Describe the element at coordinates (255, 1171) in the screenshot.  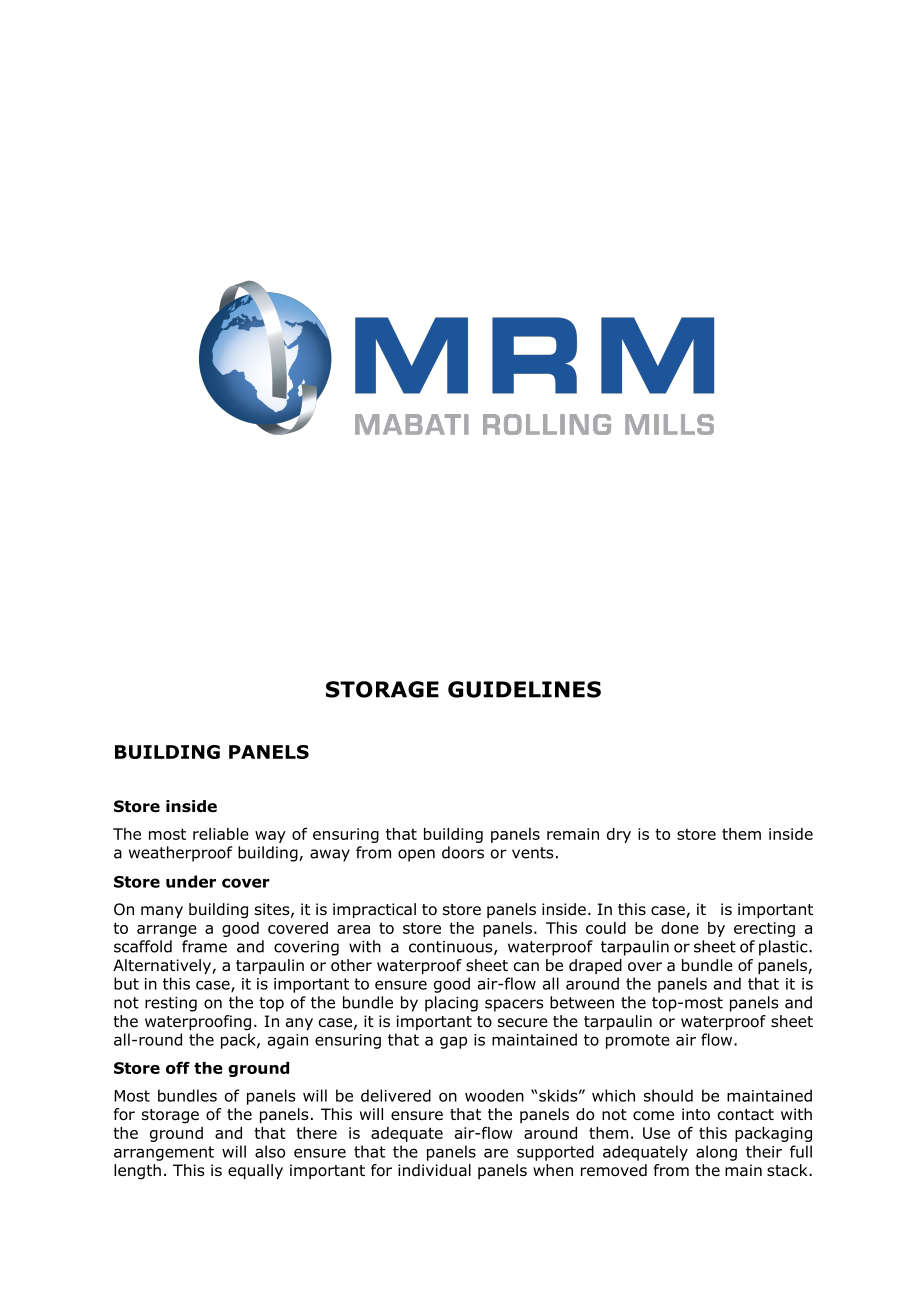
I see `equally` at that location.
